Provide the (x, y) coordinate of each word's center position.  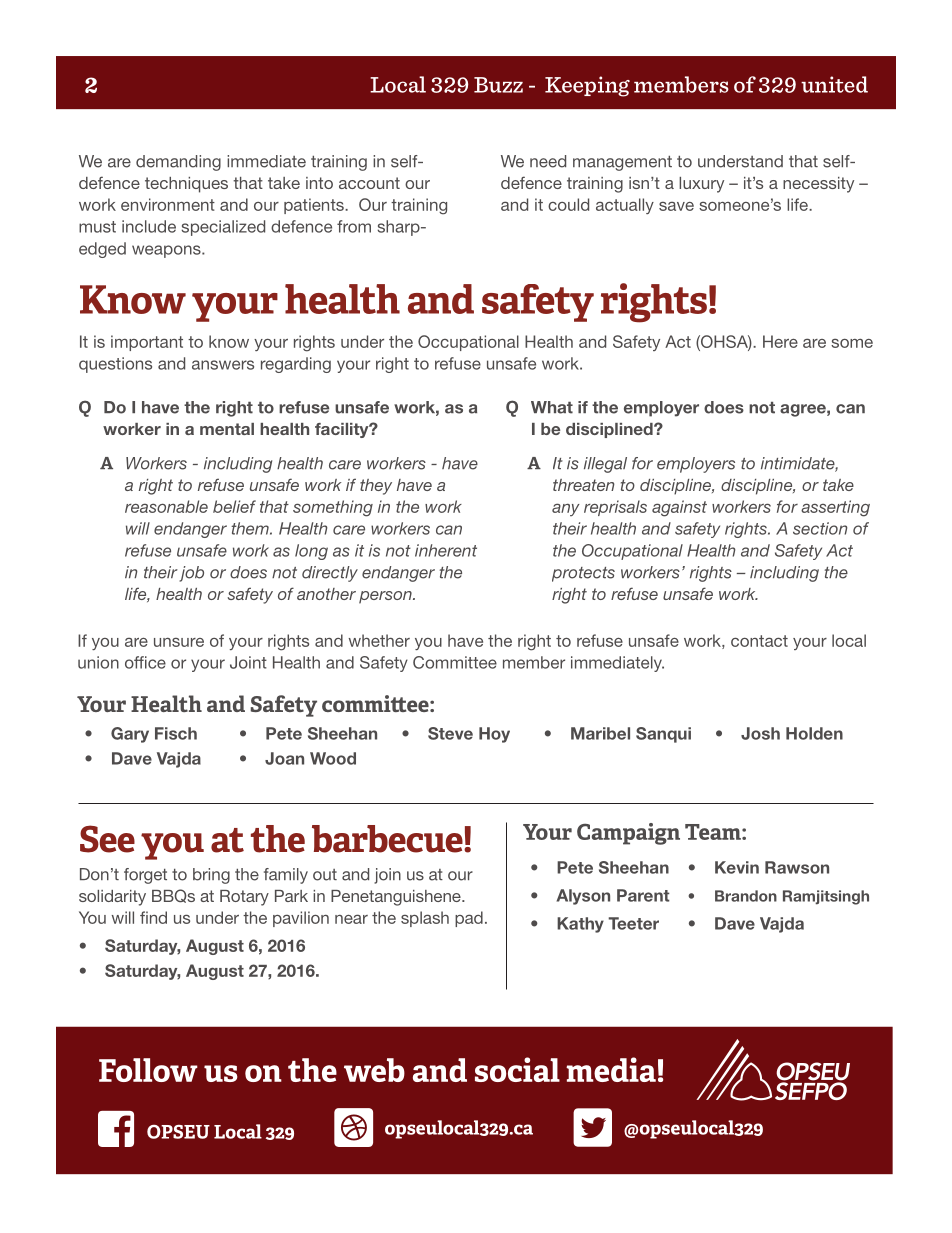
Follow (148, 1070)
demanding (178, 163)
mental (227, 429)
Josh (760, 733)
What (552, 407)
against (679, 508)
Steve (450, 733)
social (517, 1069)
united (834, 84)
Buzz (498, 85)
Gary (130, 735)
